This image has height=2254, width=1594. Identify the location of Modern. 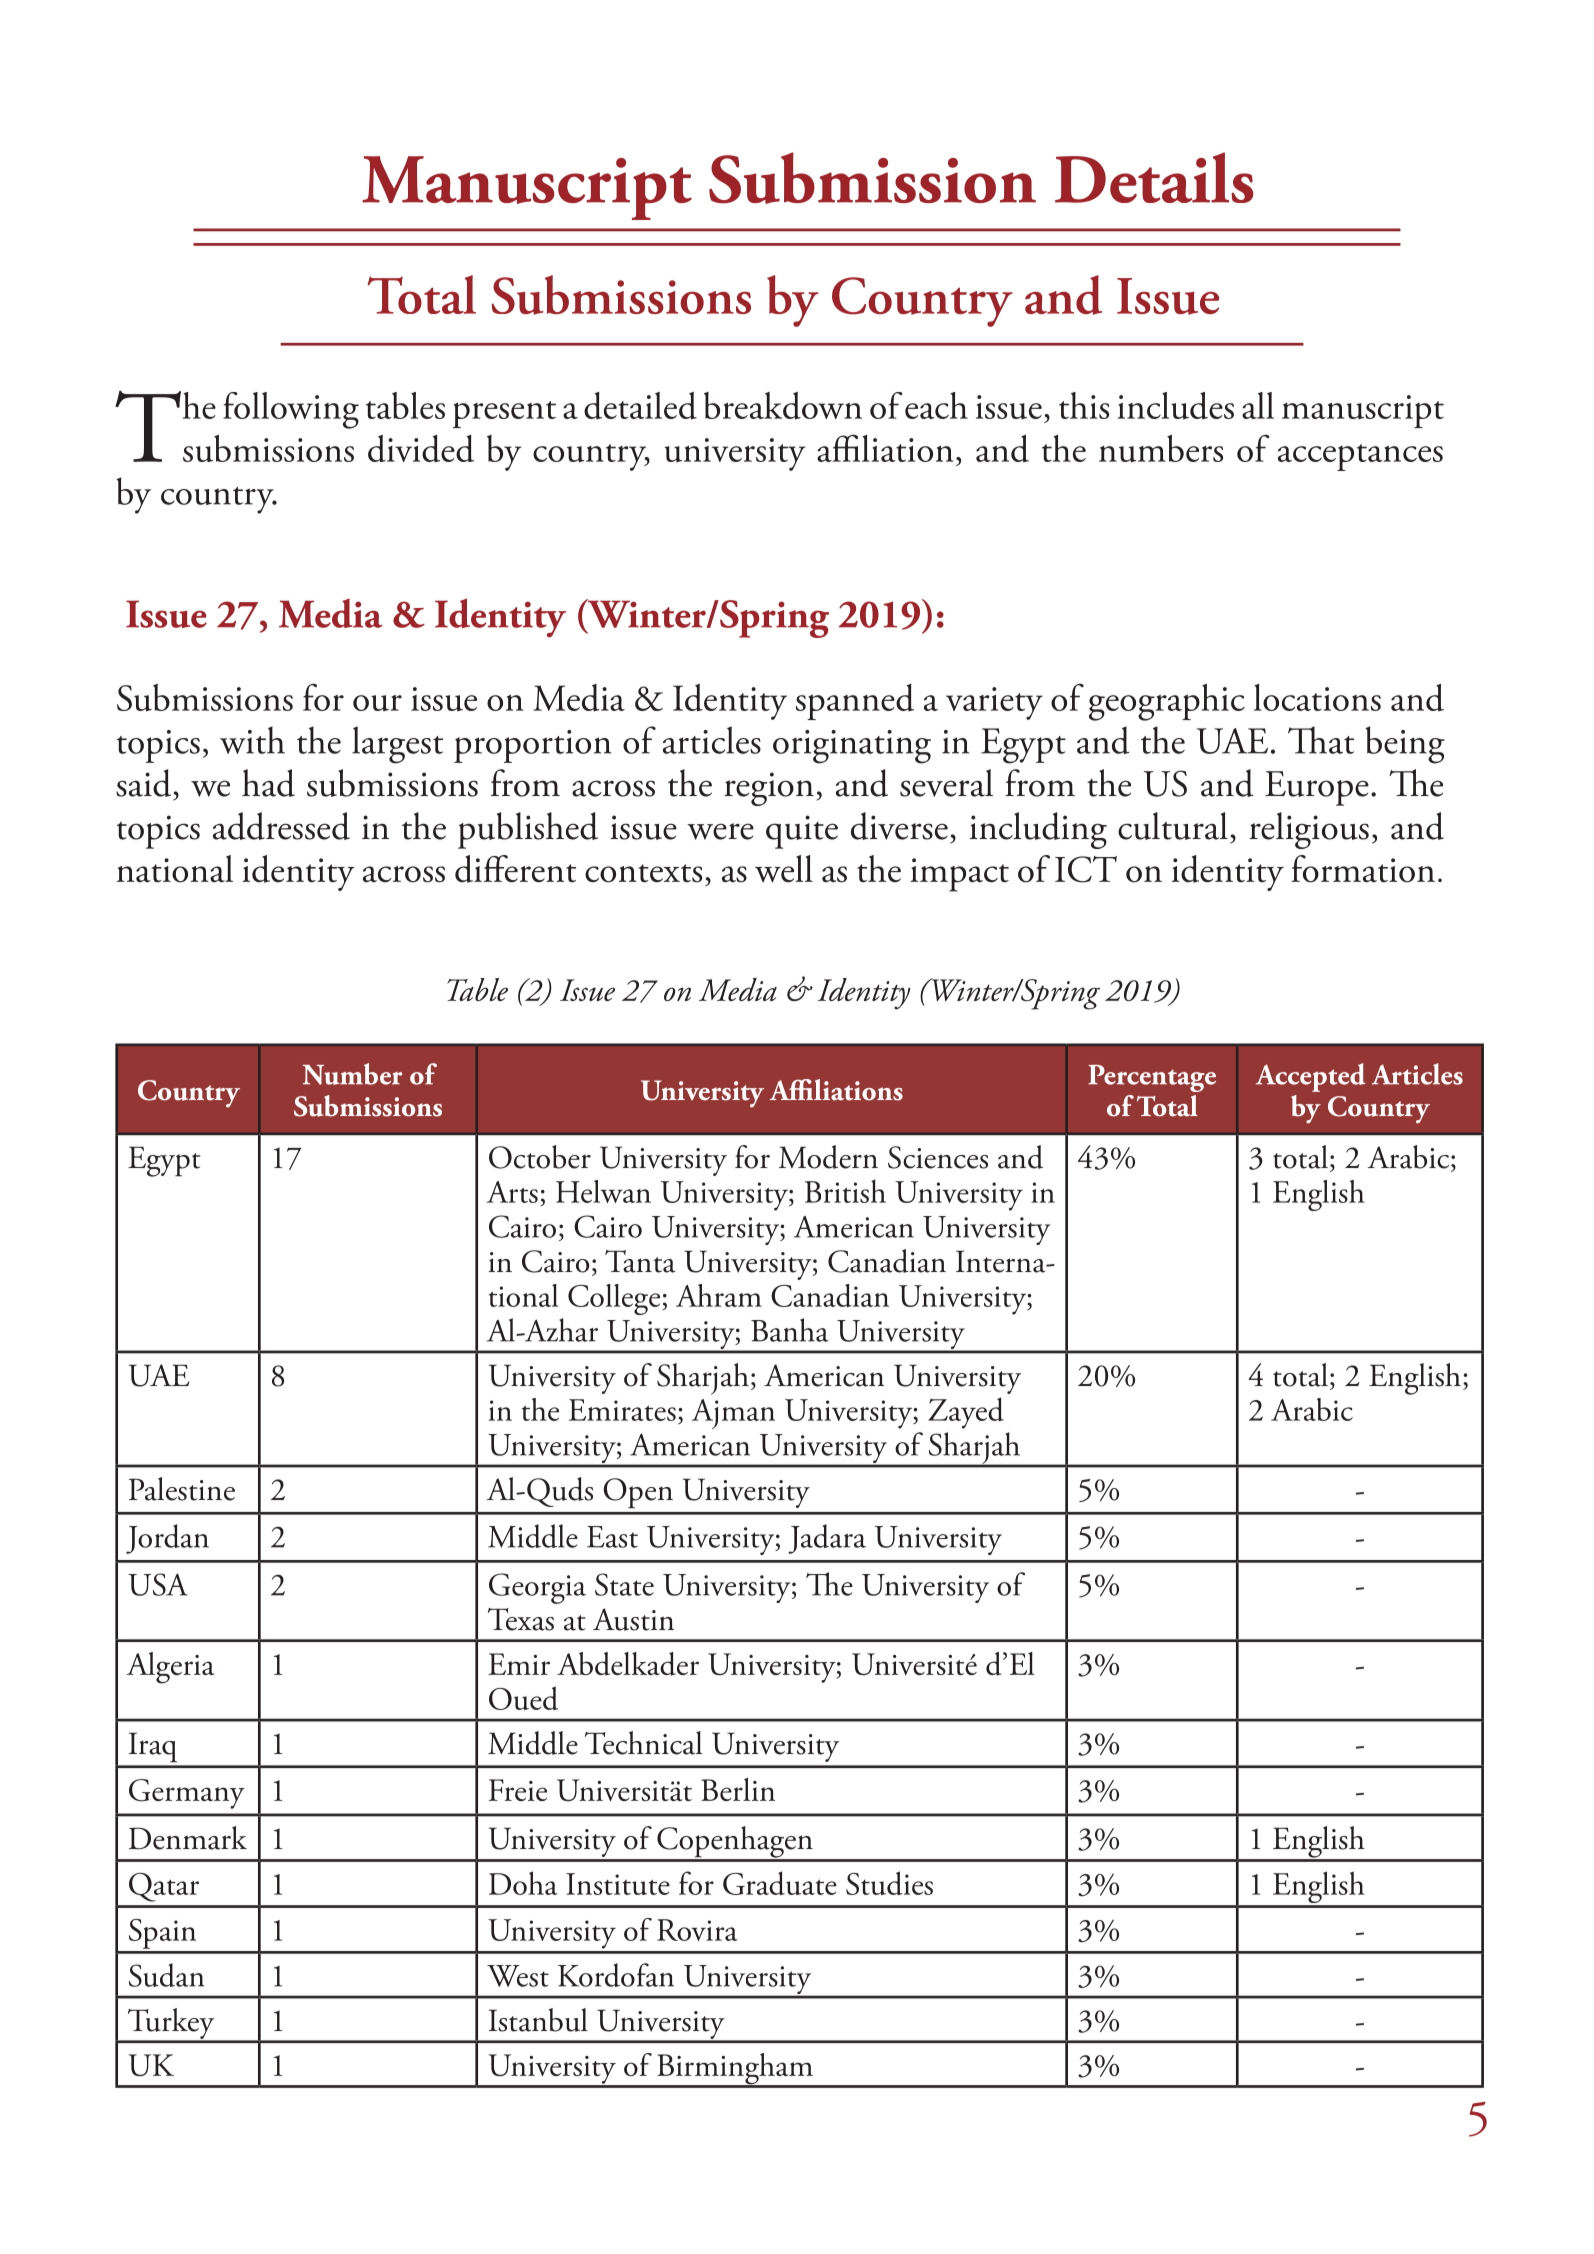
(828, 1157).
